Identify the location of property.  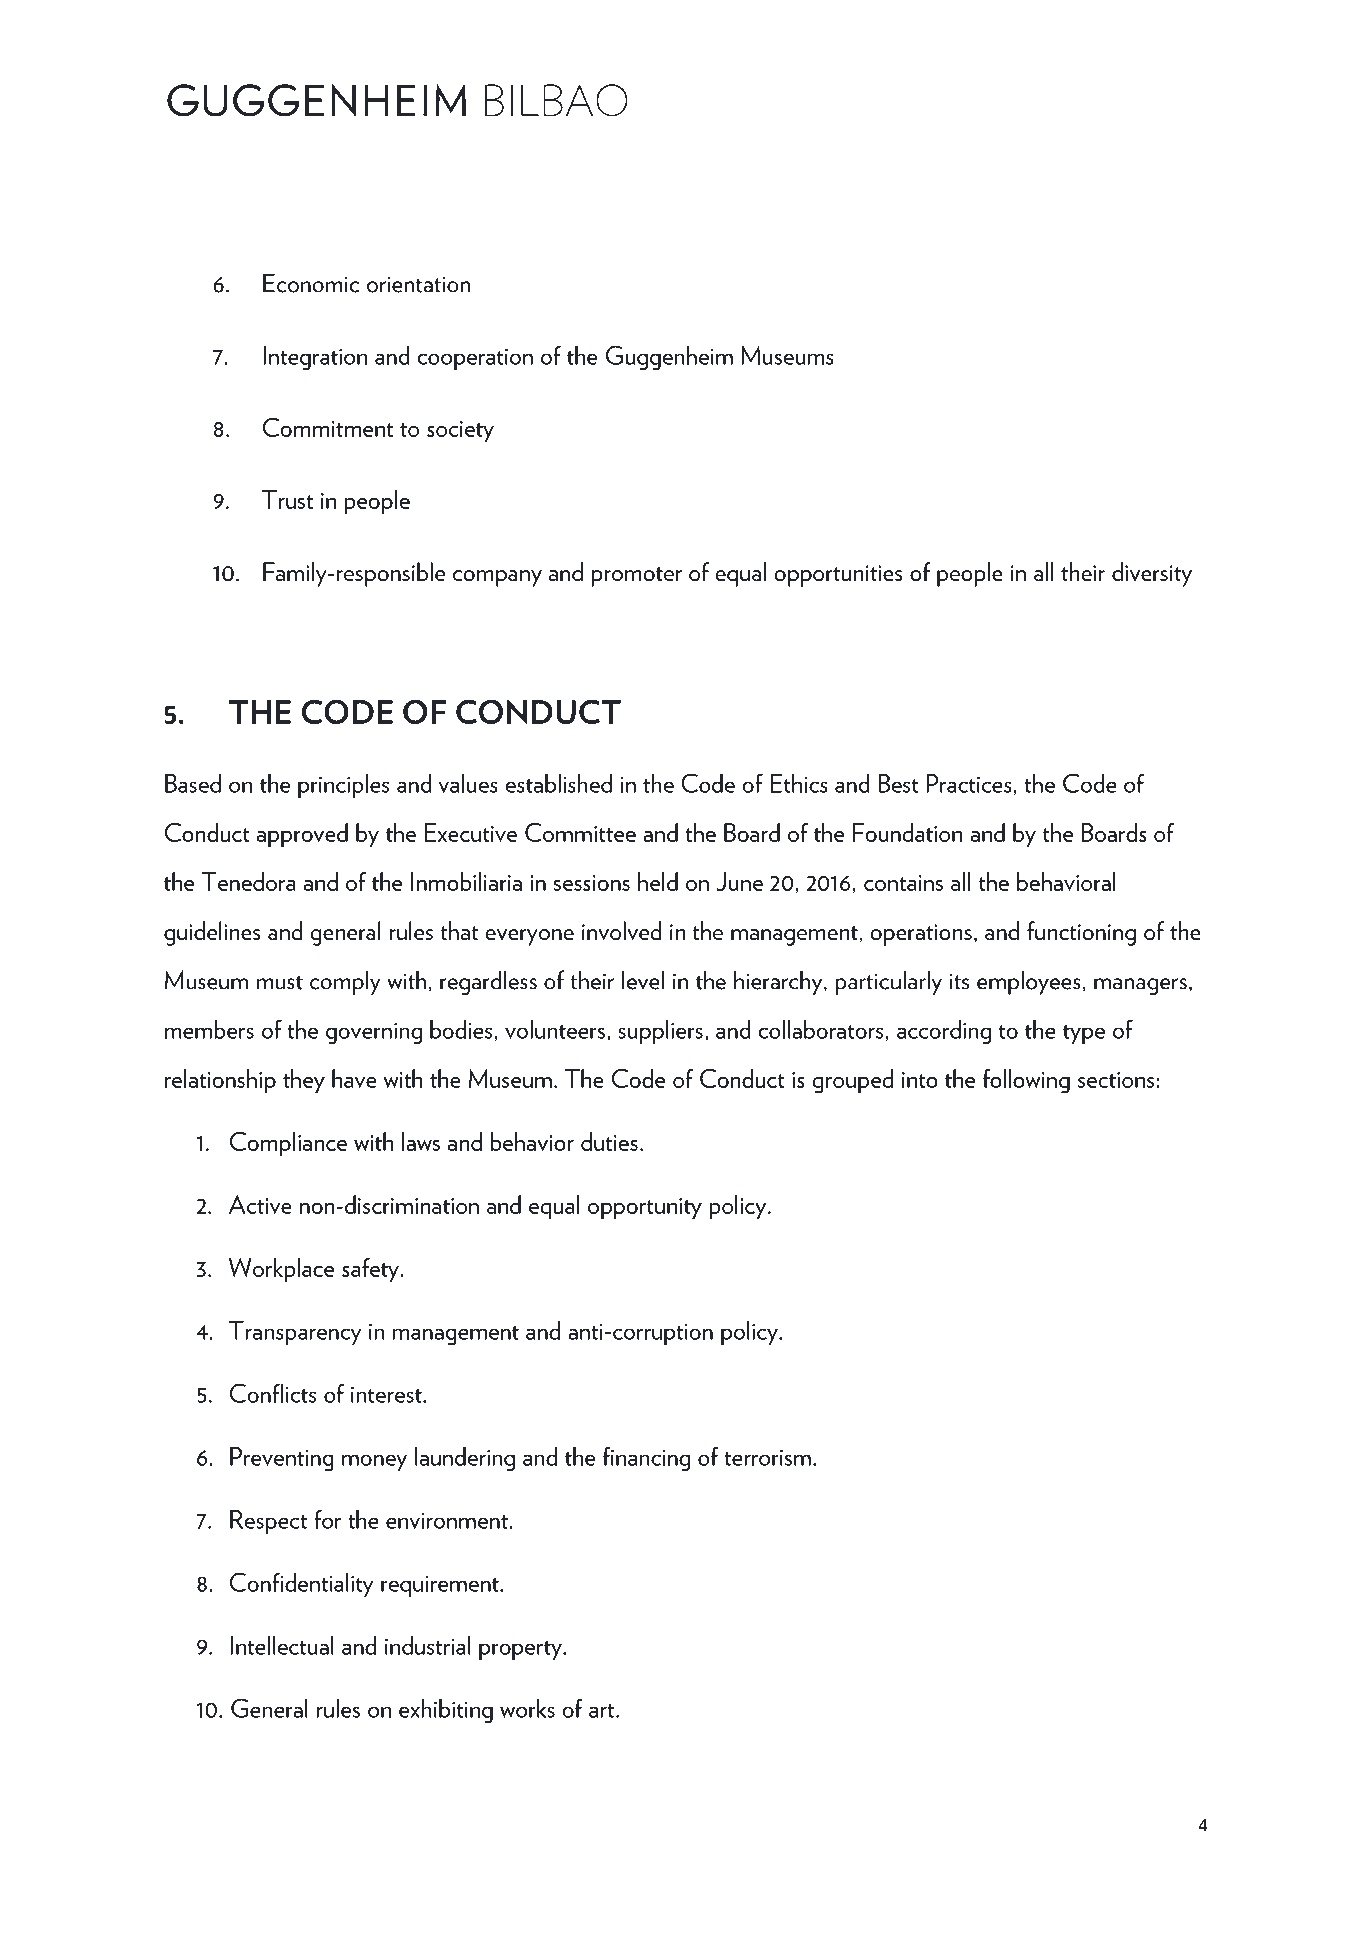
(521, 1650).
